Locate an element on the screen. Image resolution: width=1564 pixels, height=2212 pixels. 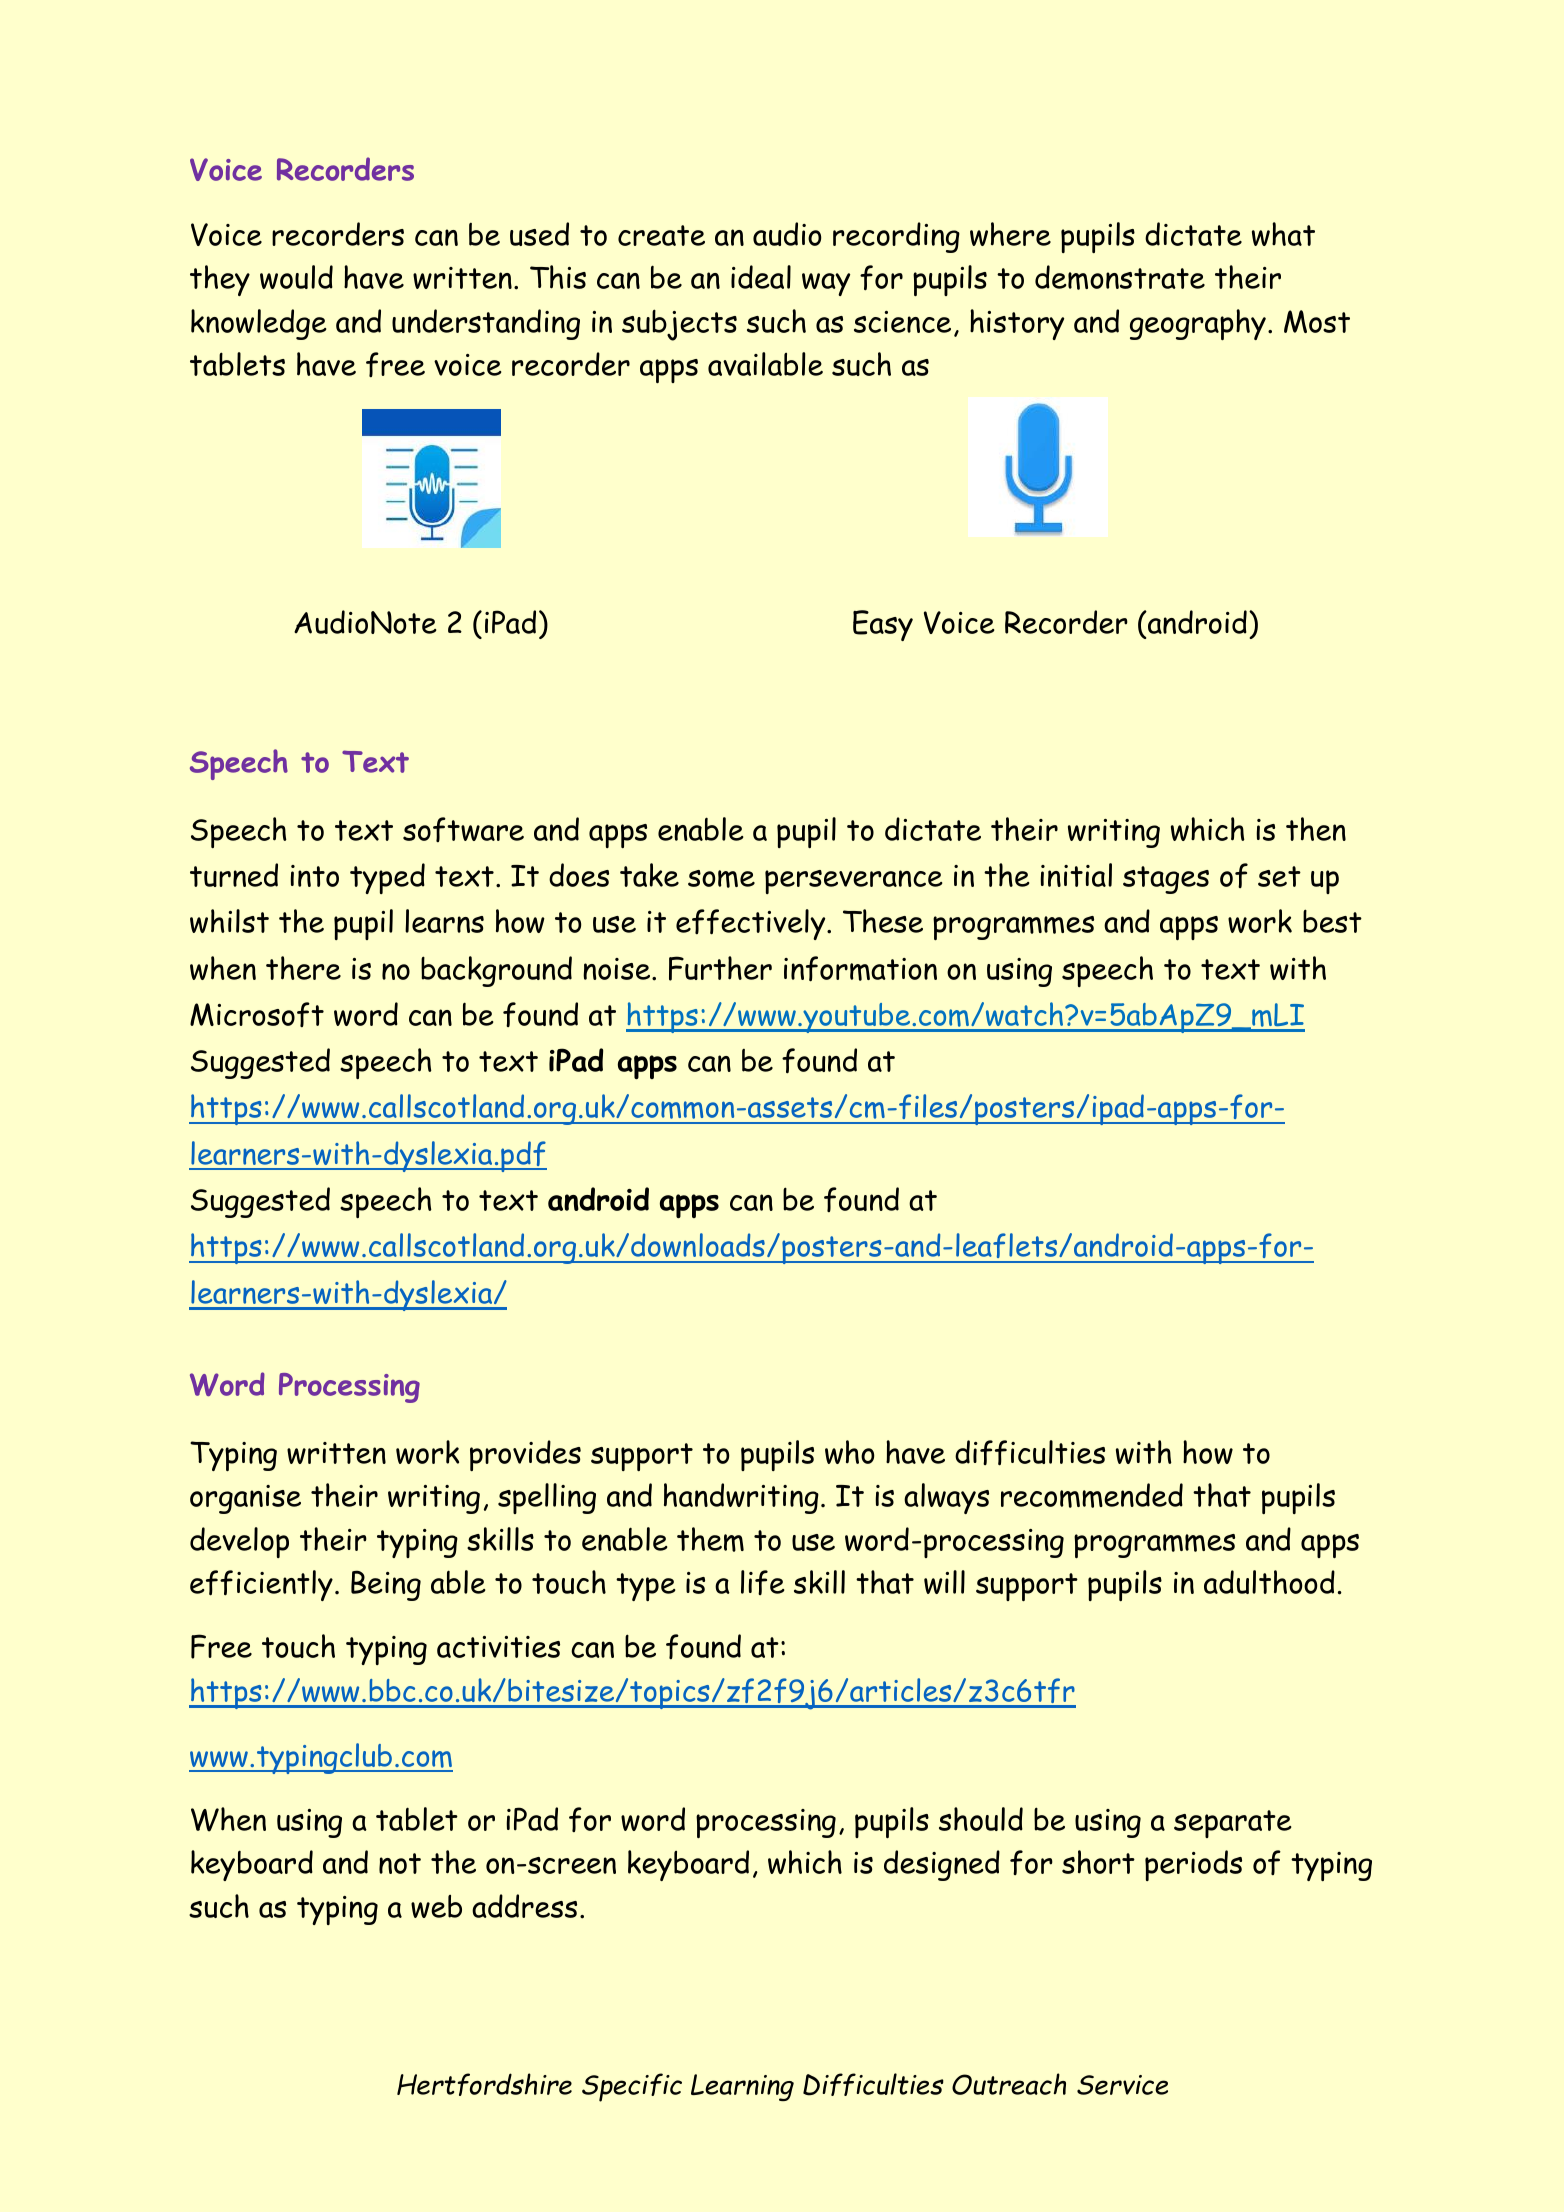
adulthood is located at coordinates (1269, 1582).
